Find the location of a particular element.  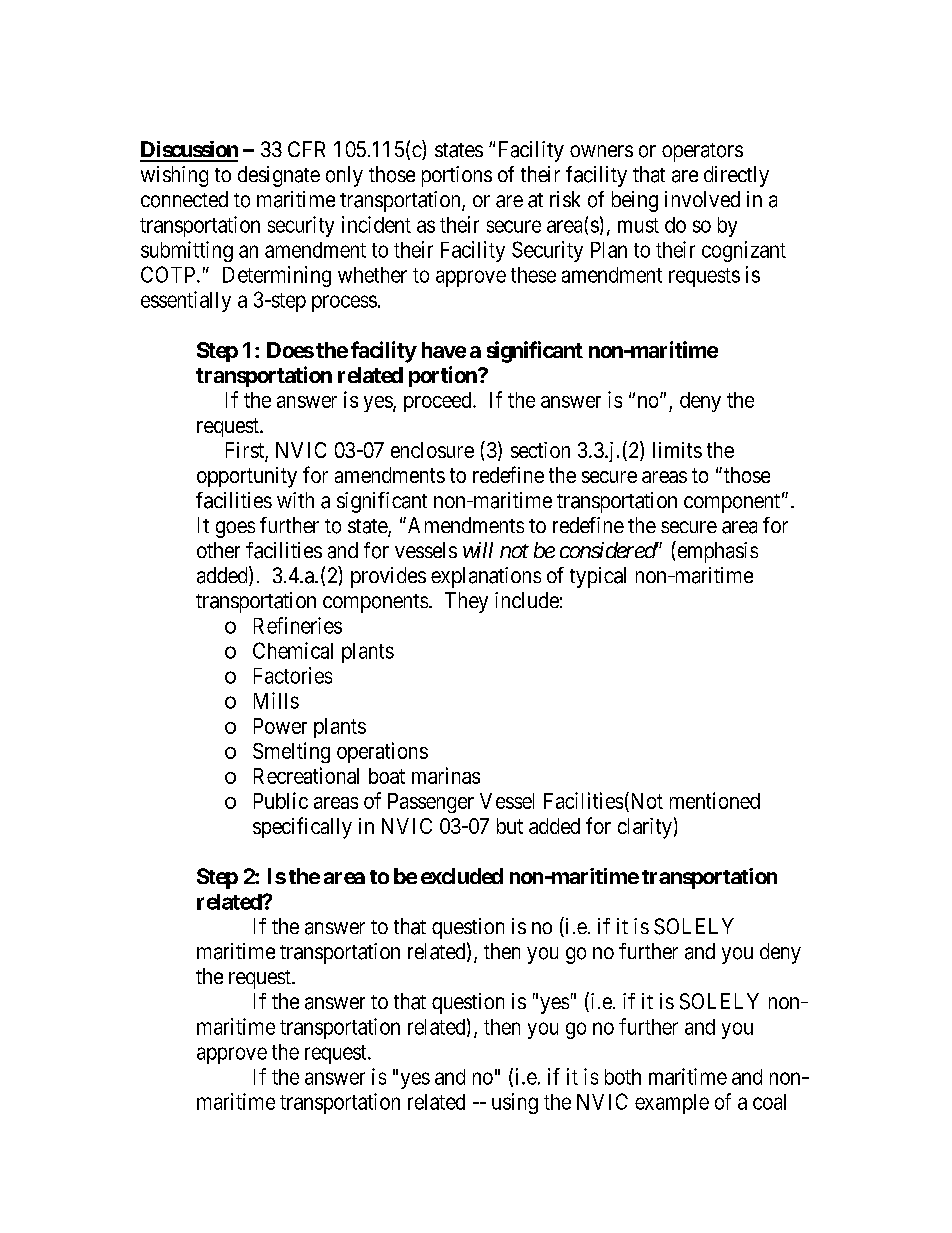

limits is located at coordinates (677, 450).
